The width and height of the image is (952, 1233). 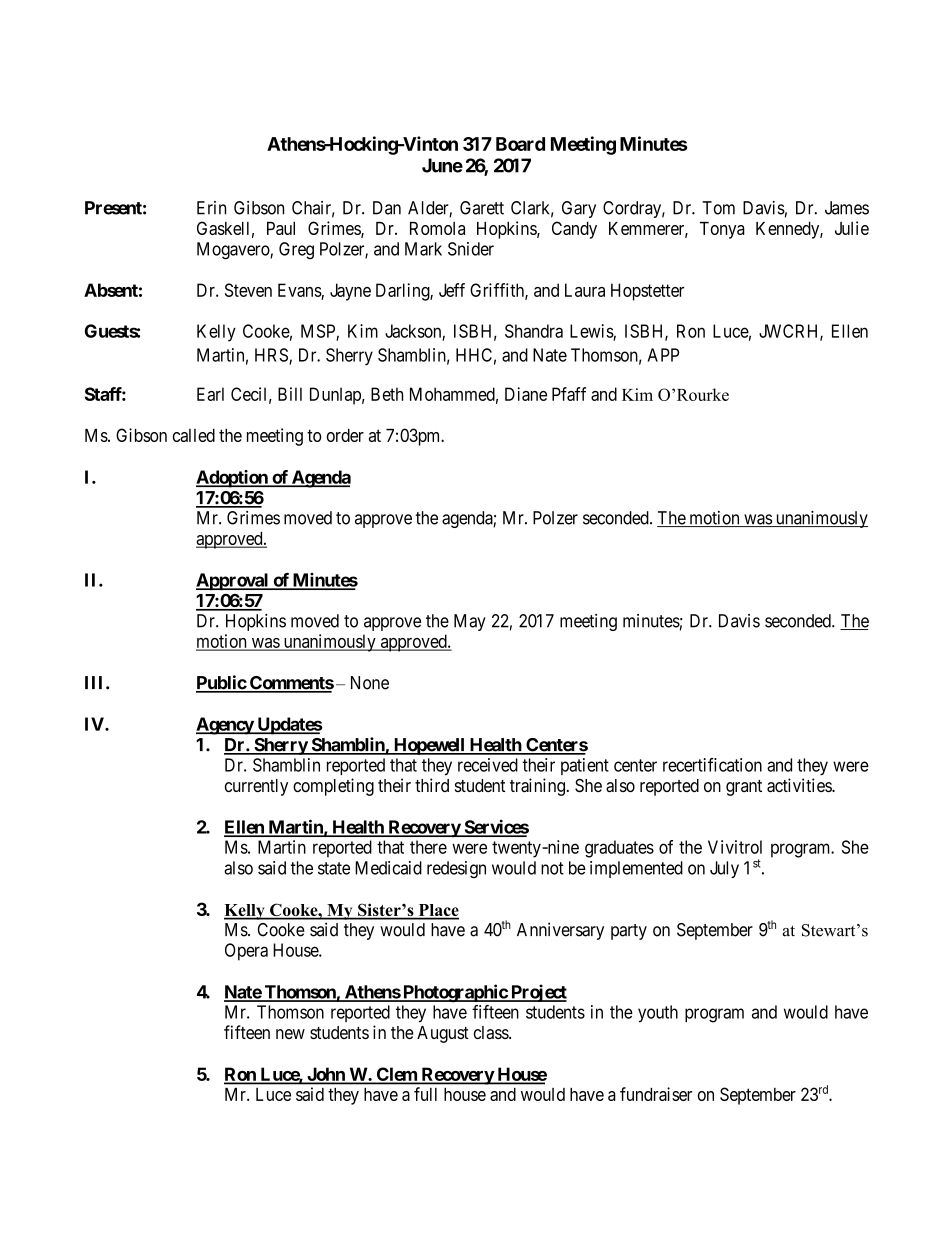 I want to click on July, so click(x=724, y=869).
